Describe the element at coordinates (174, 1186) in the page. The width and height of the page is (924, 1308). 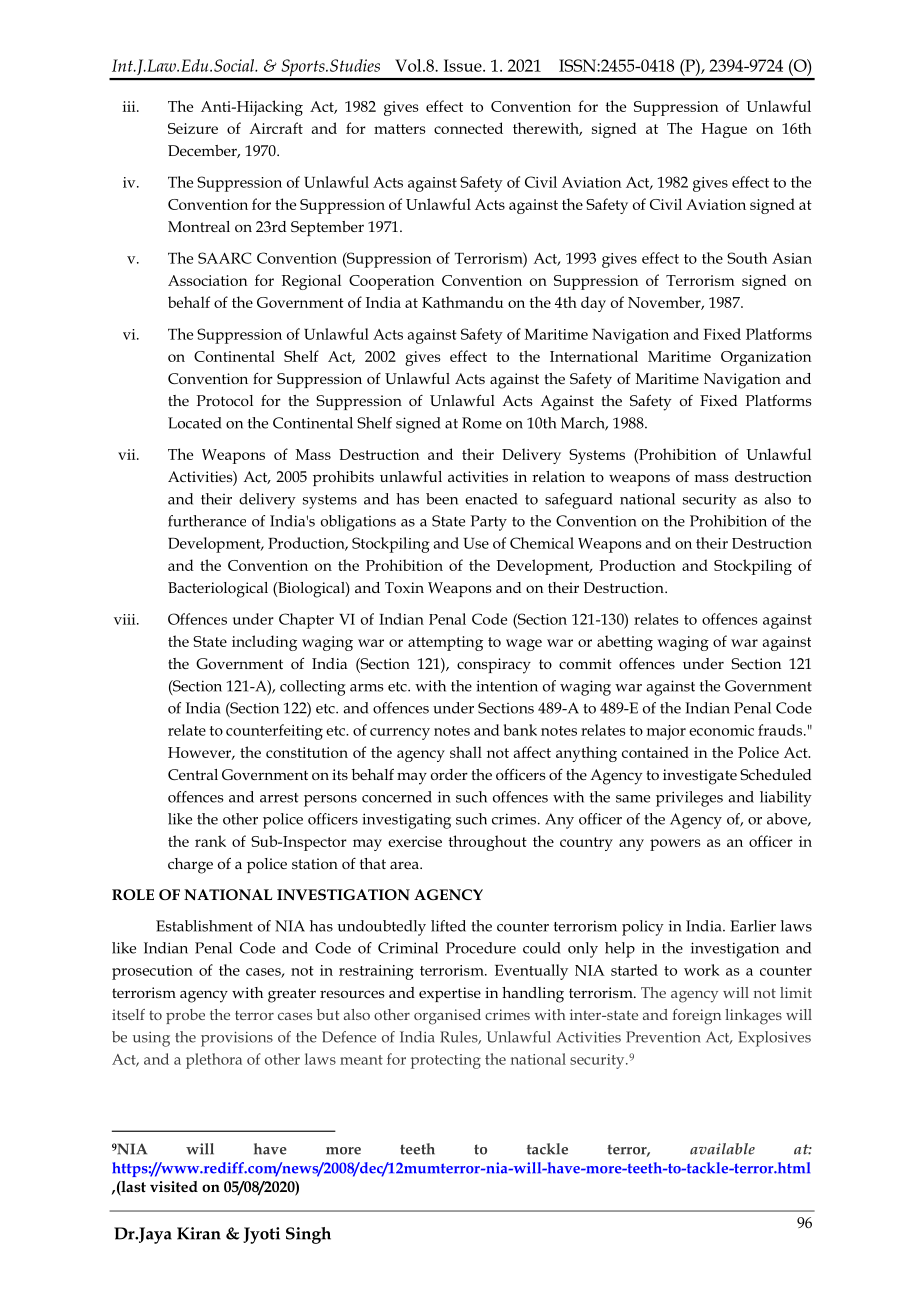
I see `visited` at that location.
